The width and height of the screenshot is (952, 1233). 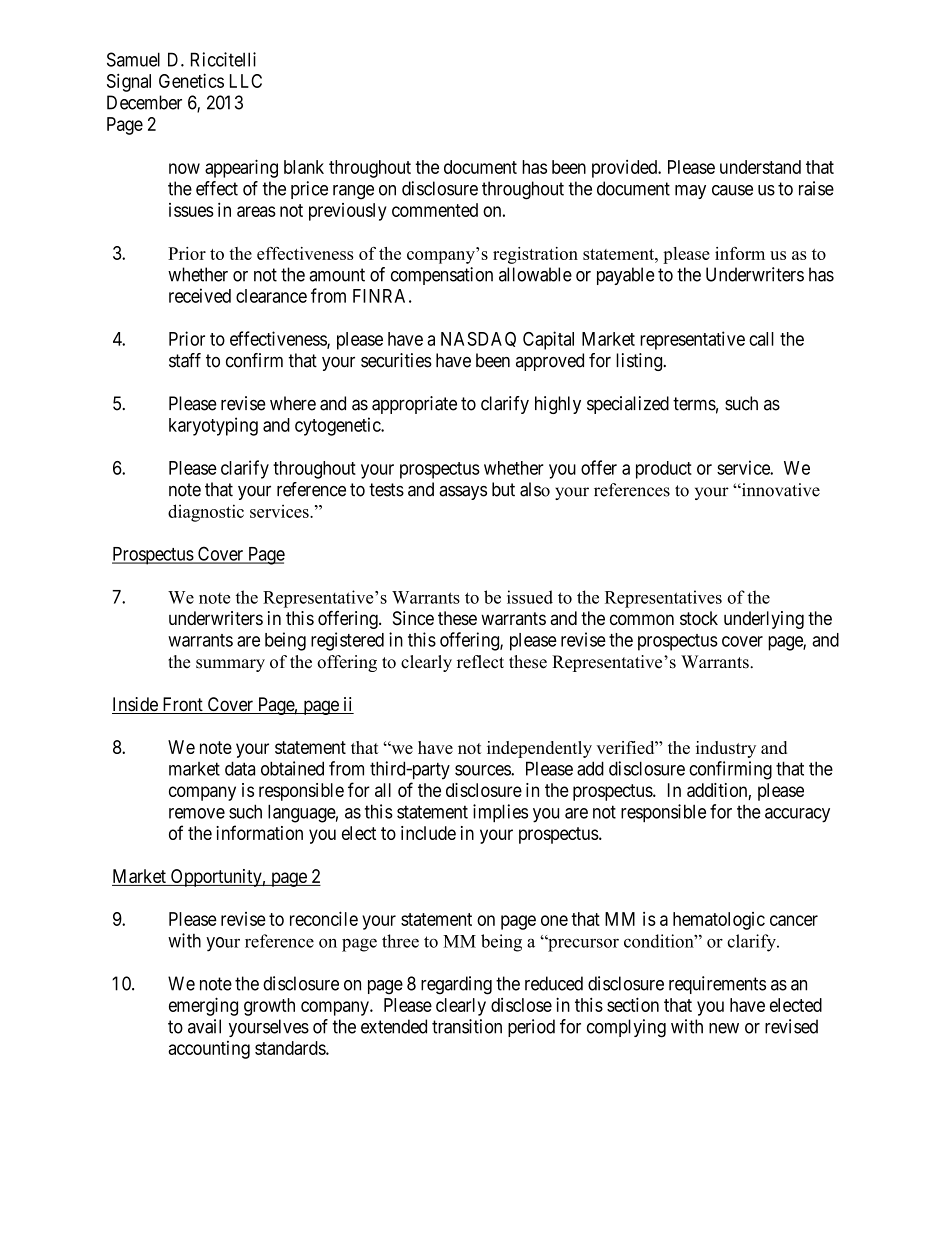 What do you see at coordinates (761, 339) in the screenshot?
I see `call` at bounding box center [761, 339].
